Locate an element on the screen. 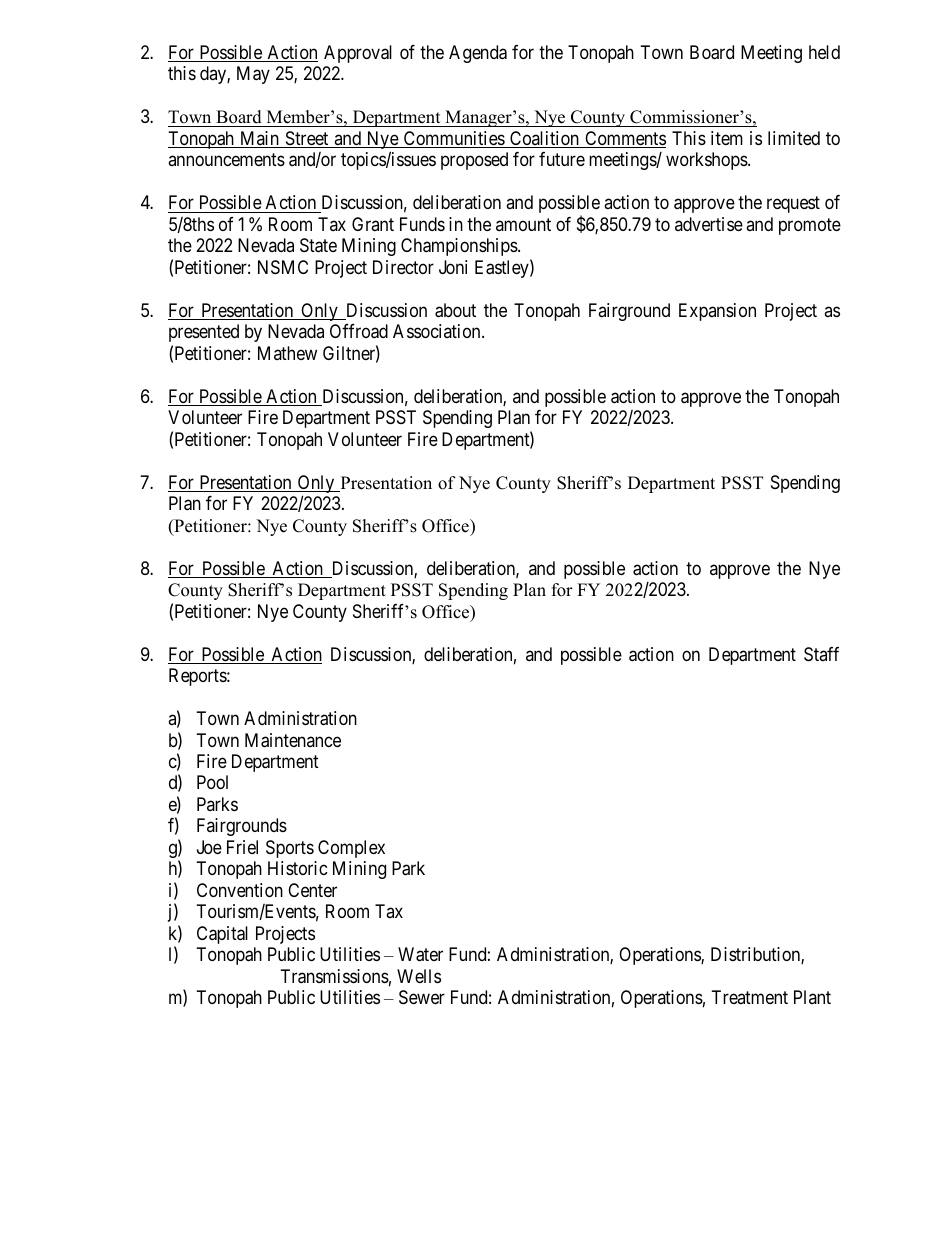 This screenshot has height=1233, width=952. May is located at coordinates (253, 75).
